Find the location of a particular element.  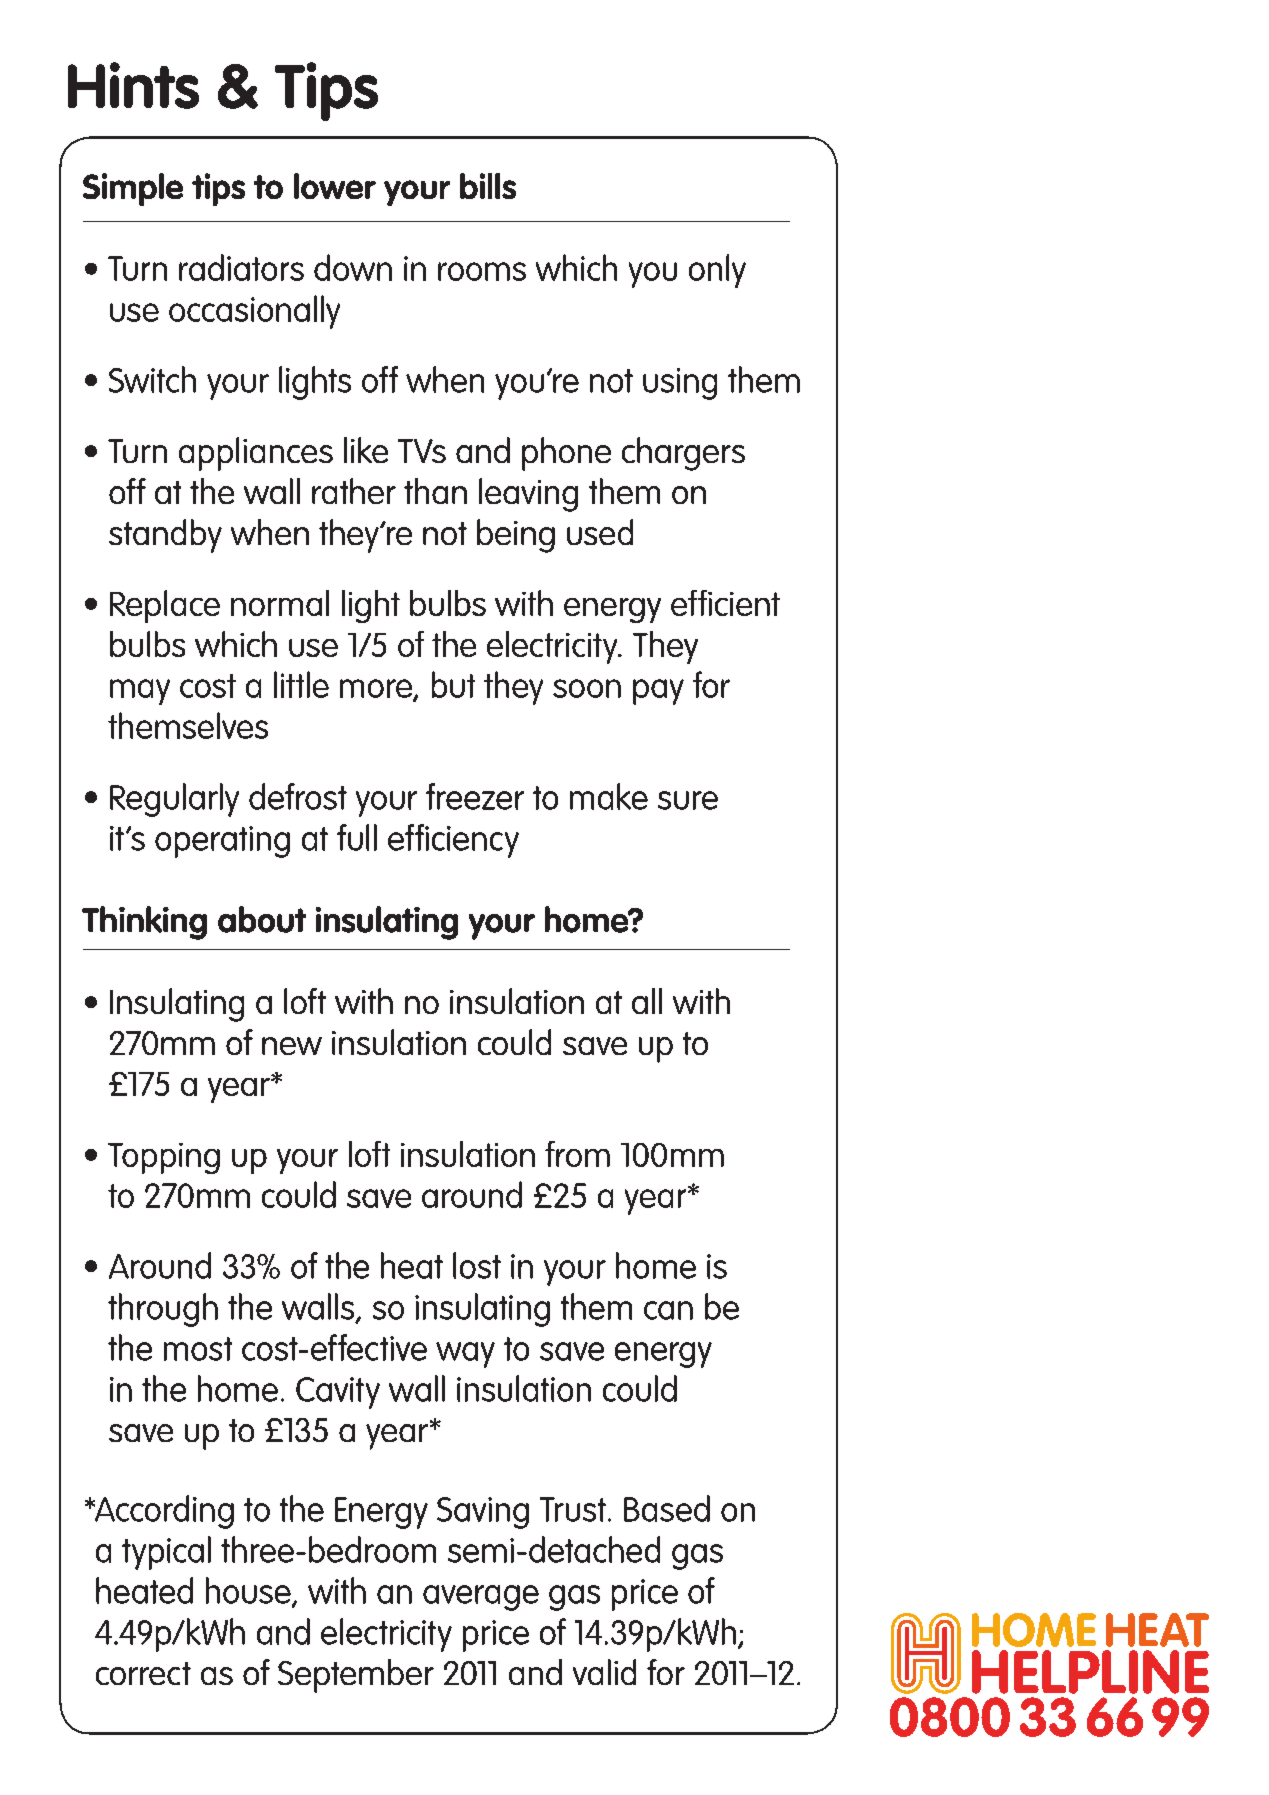

Replace is located at coordinates (165, 606).
